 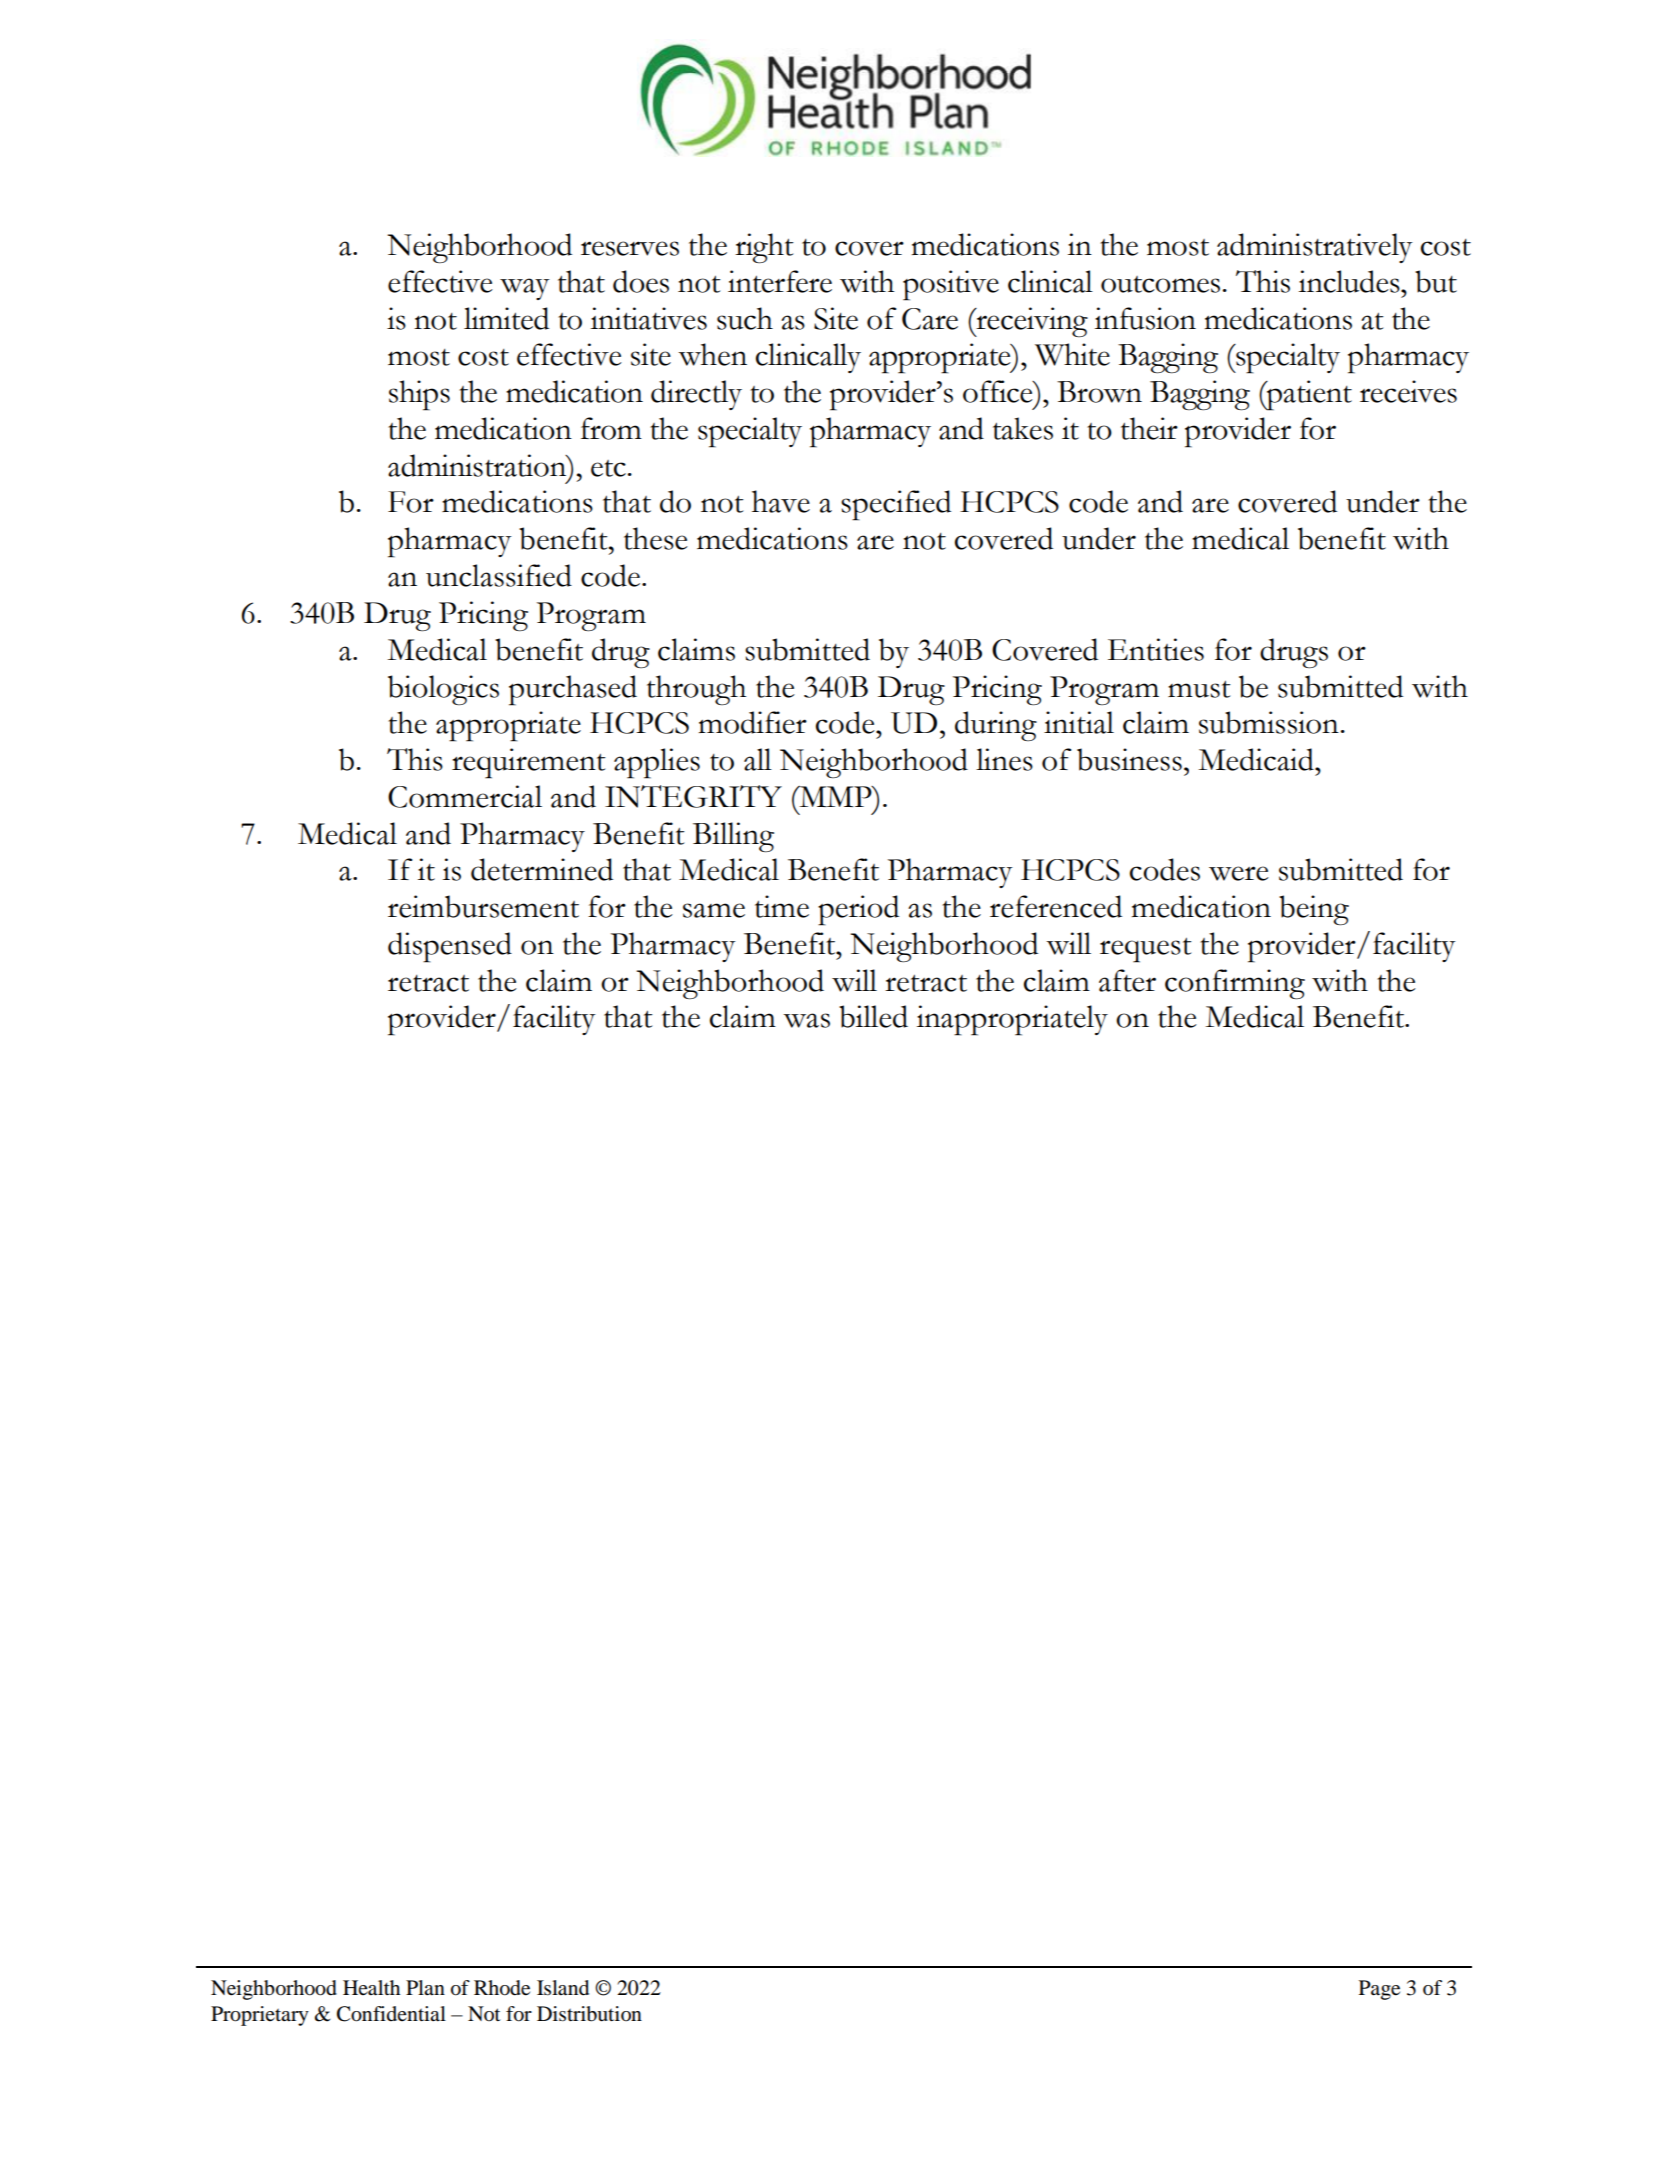 What do you see at coordinates (780, 281) in the screenshot?
I see `interfere` at bounding box center [780, 281].
